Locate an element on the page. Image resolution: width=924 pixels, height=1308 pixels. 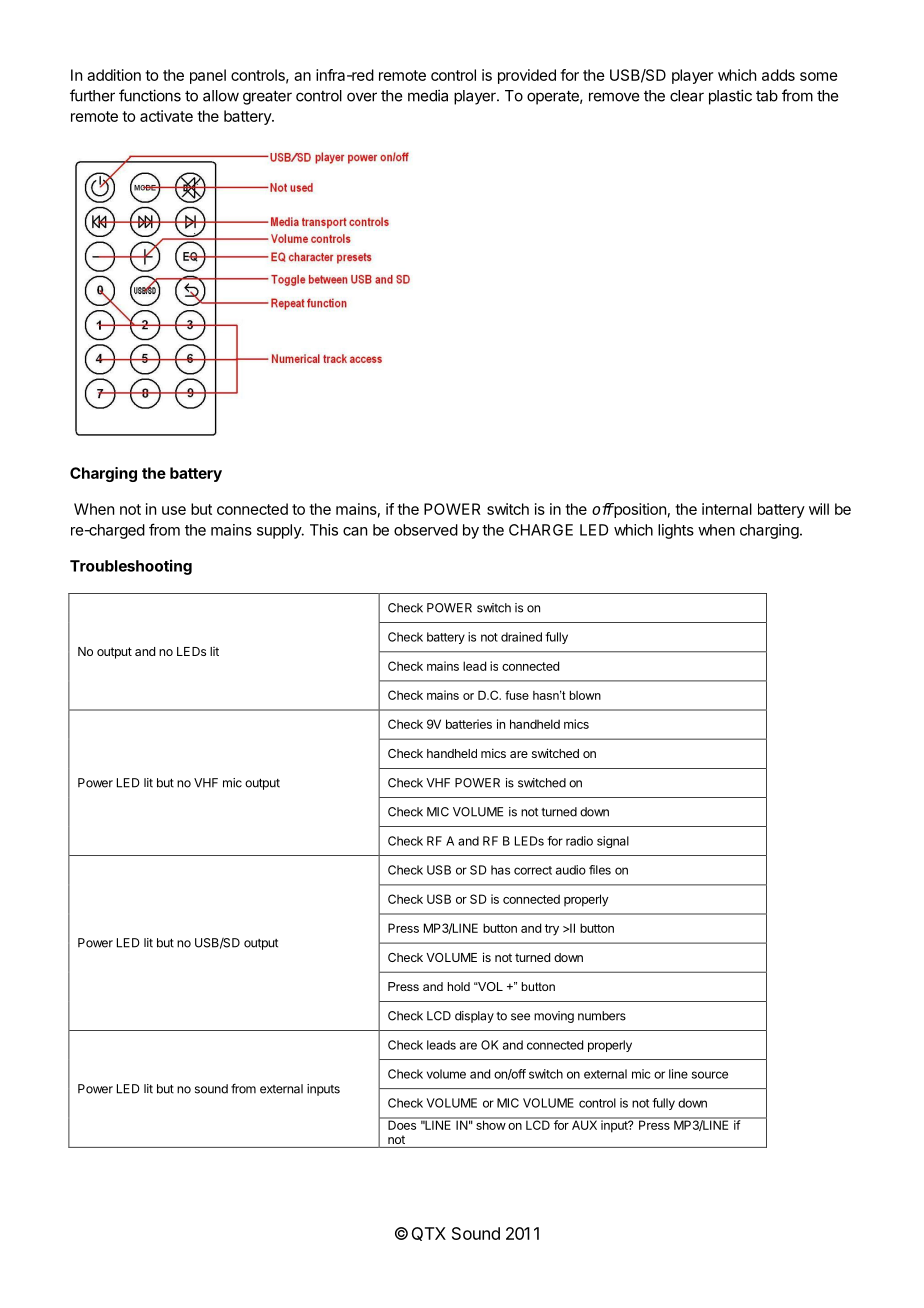
batteries is located at coordinates (469, 724).
